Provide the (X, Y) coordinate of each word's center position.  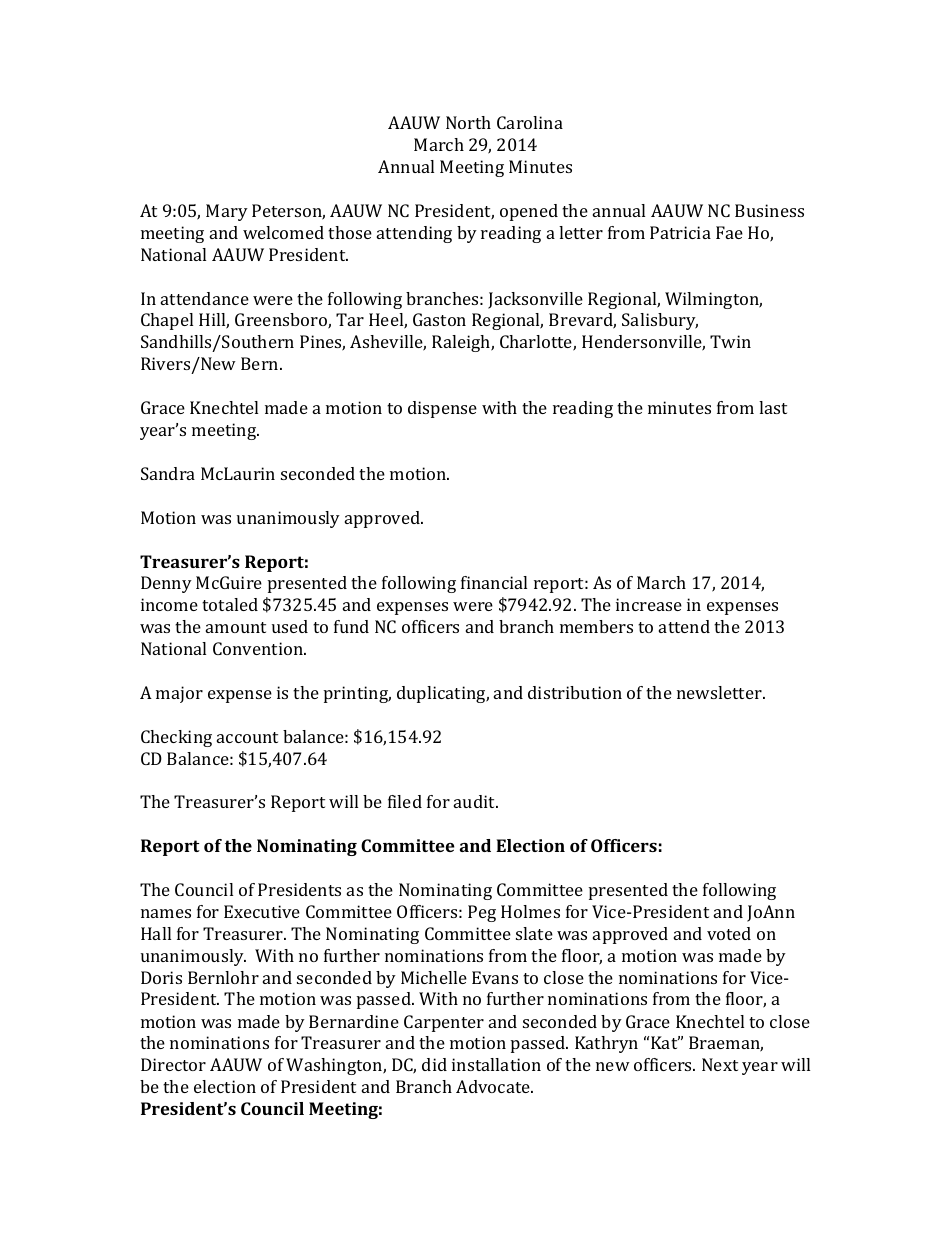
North (468, 122)
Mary (227, 212)
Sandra (168, 473)
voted (729, 933)
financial (494, 582)
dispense (442, 409)
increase (649, 604)
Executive (262, 911)
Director (173, 1064)
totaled (230, 604)
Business (769, 210)
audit (476, 801)
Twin (730, 341)
